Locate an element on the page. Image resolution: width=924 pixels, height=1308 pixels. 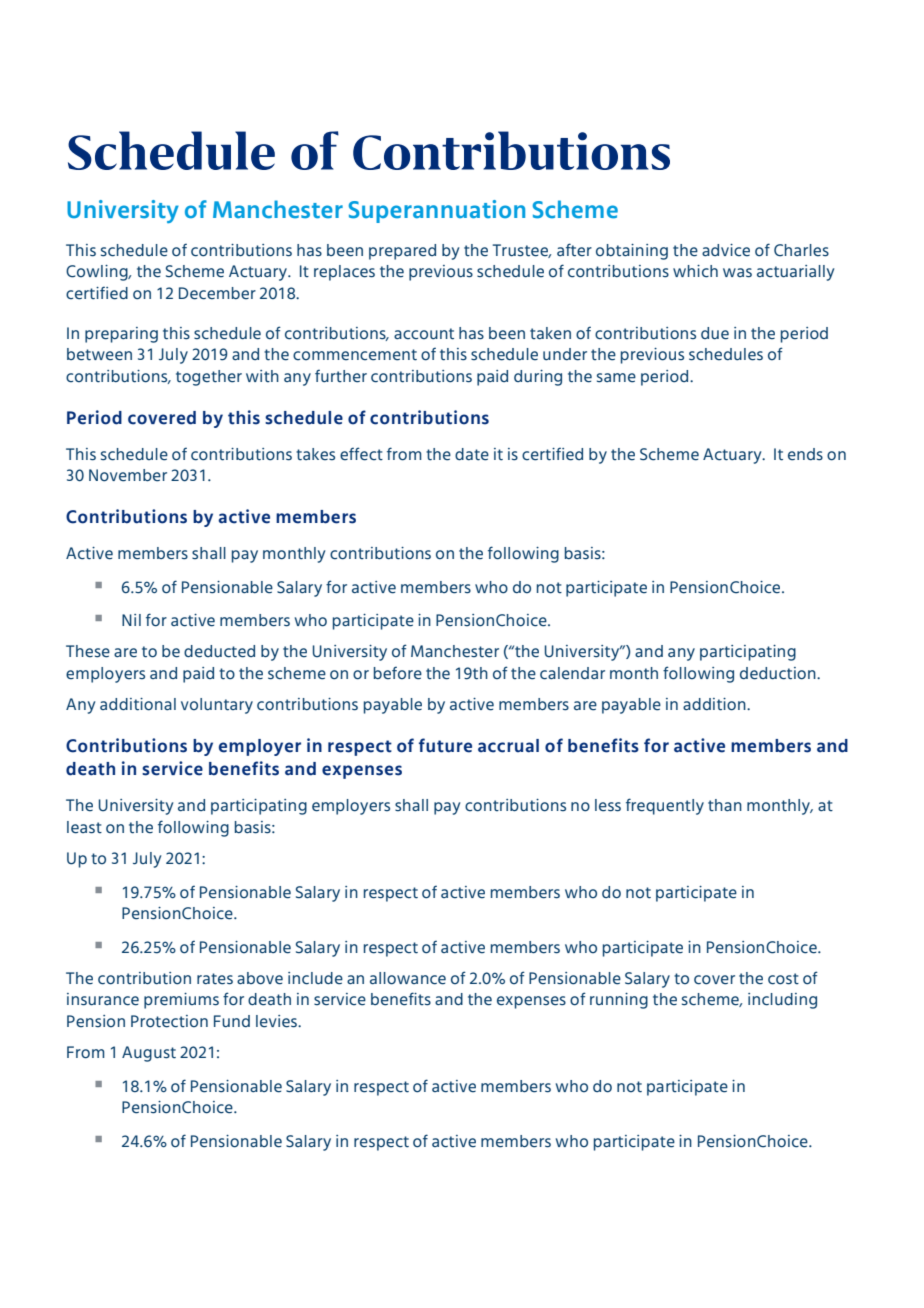
deduction is located at coordinates (779, 673).
